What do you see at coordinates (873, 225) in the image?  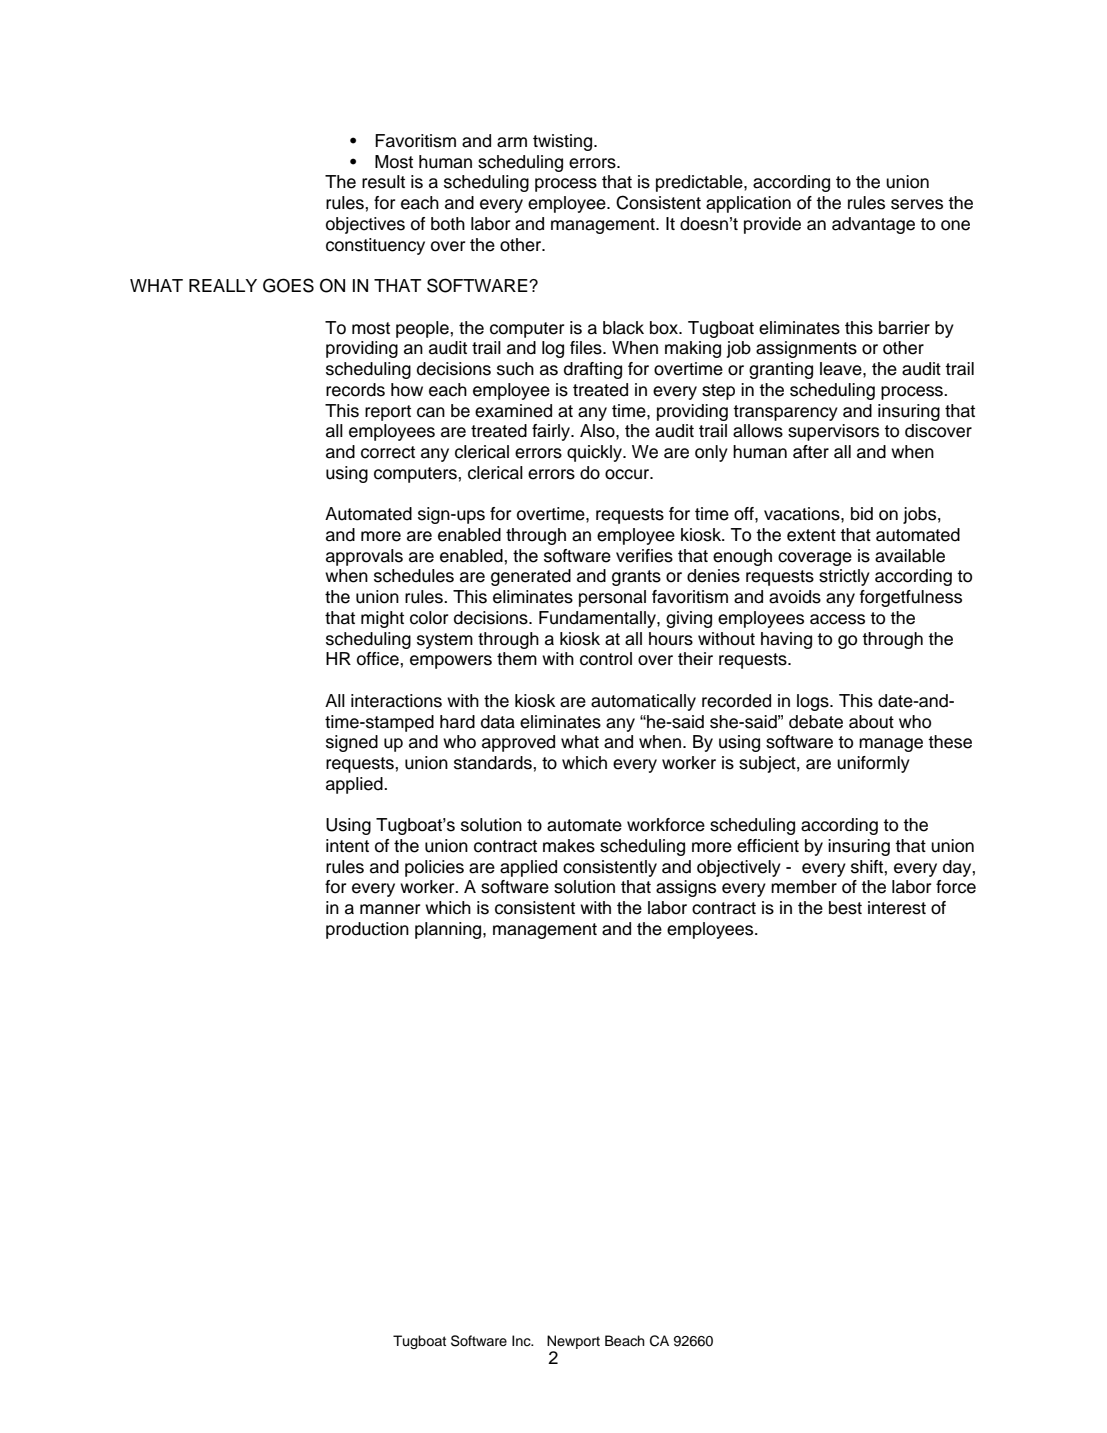 I see `advantage` at bounding box center [873, 225].
